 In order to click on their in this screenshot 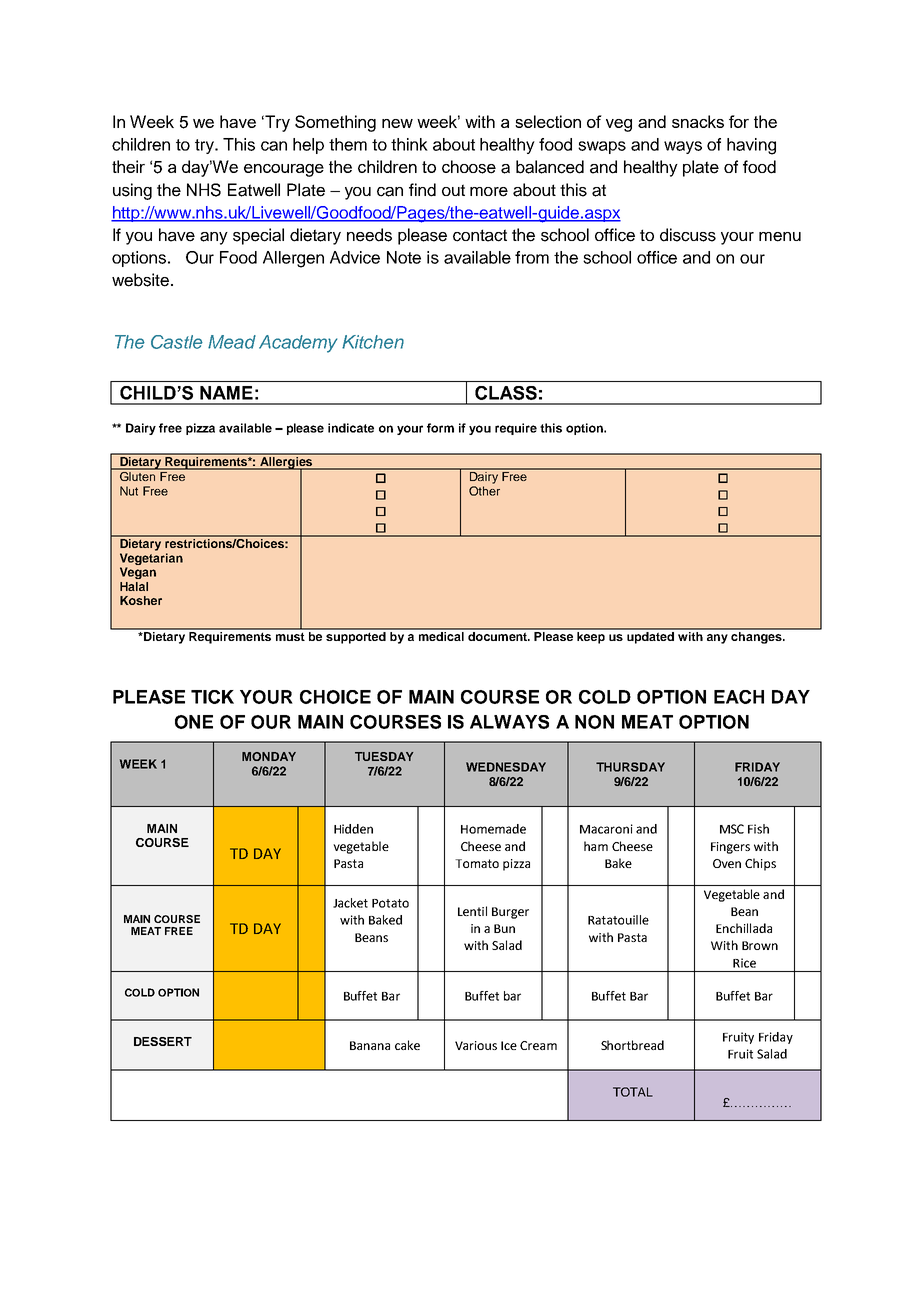, I will do `click(128, 166)`.
